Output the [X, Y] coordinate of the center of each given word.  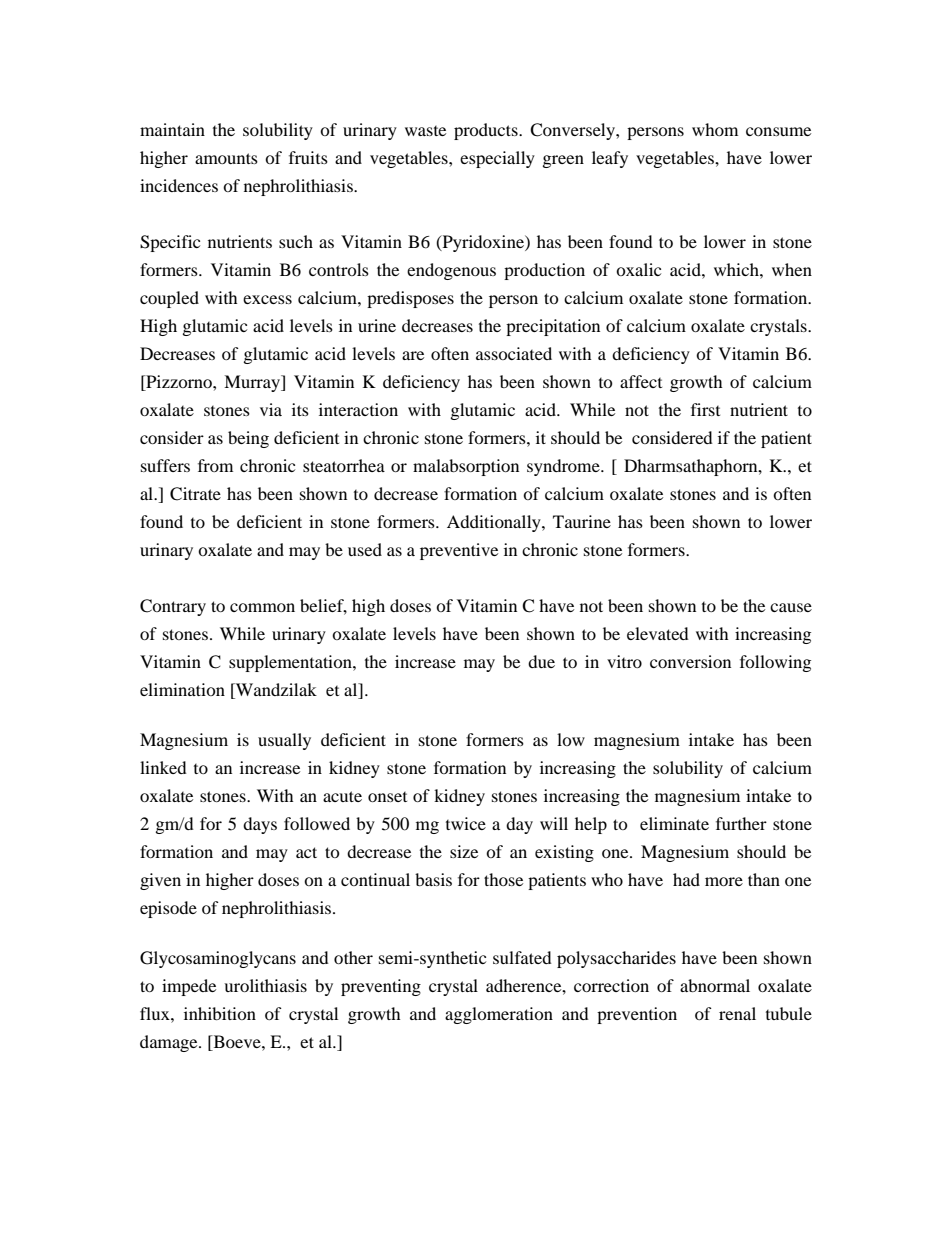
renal [737, 1013]
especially [497, 159]
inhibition [220, 1013]
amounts [226, 158]
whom [715, 129]
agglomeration [499, 1015]
